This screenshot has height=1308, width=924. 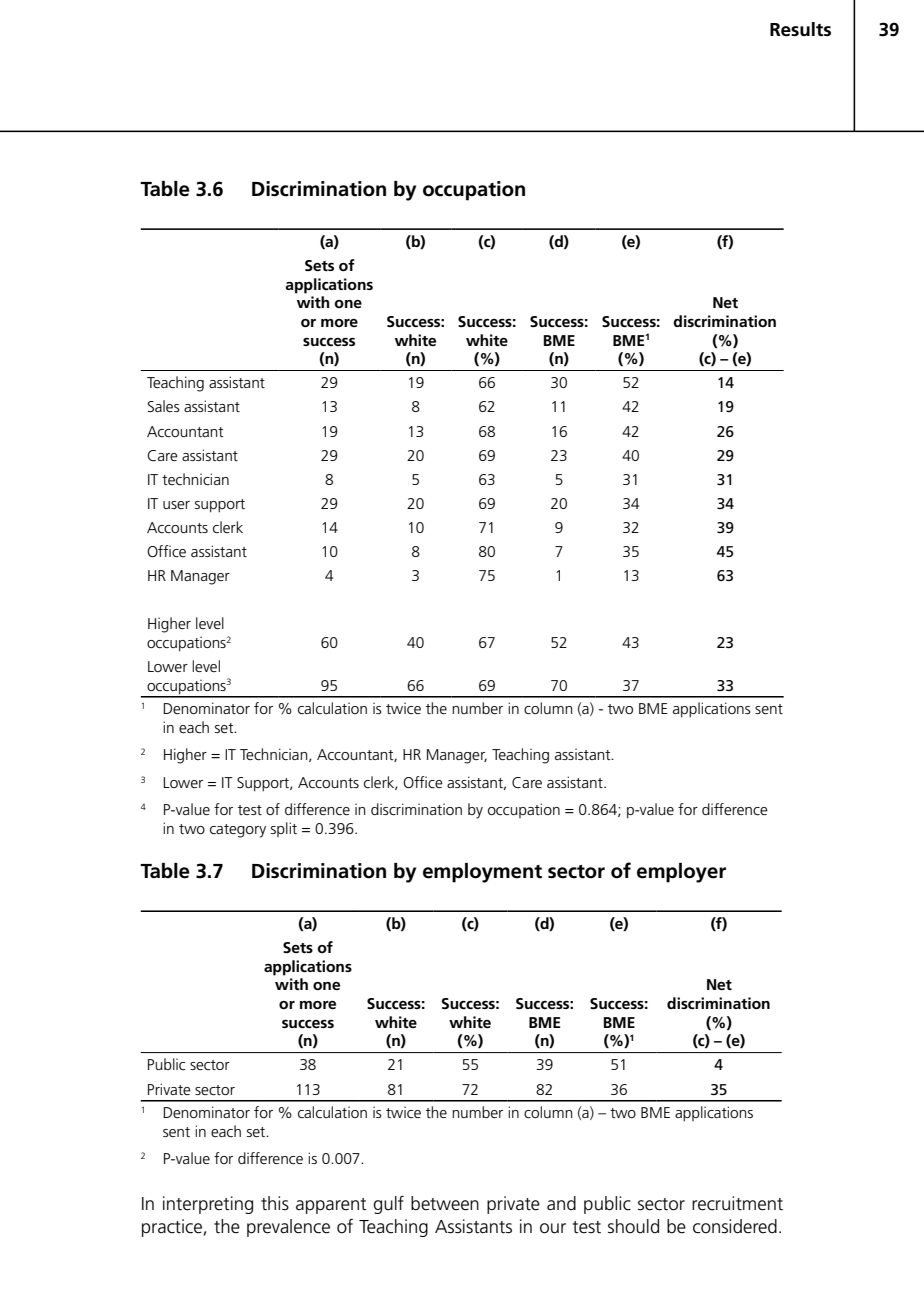 What do you see at coordinates (561, 1203) in the screenshot?
I see `and` at bounding box center [561, 1203].
